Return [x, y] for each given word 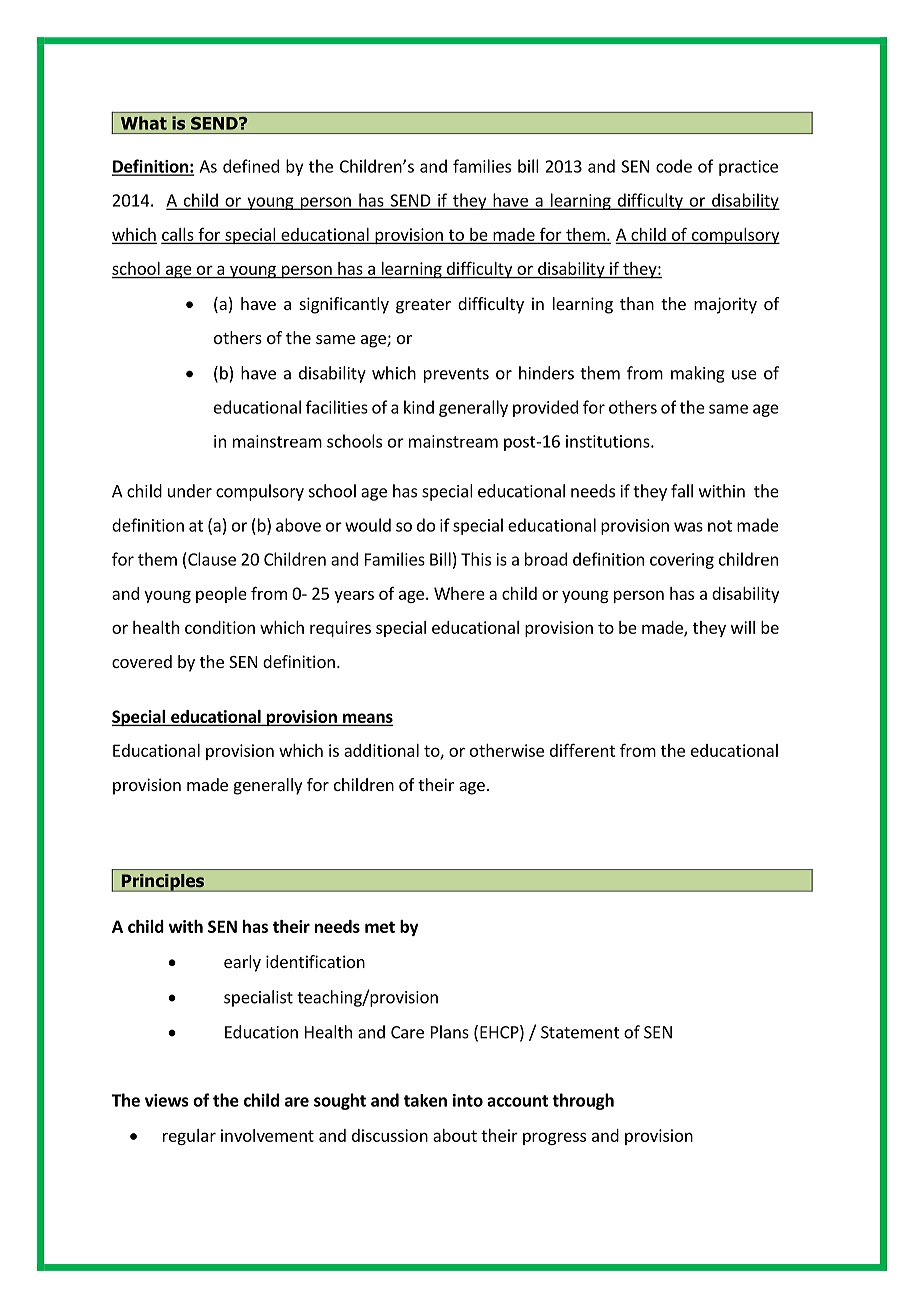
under [190, 491]
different [582, 750]
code [674, 166]
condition [220, 627]
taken [425, 1100]
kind [419, 407]
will [743, 627]
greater [423, 306]
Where [459, 593]
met [380, 927]
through [583, 1101]
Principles [163, 883]
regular [189, 1137]
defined [251, 166]
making [698, 374]
